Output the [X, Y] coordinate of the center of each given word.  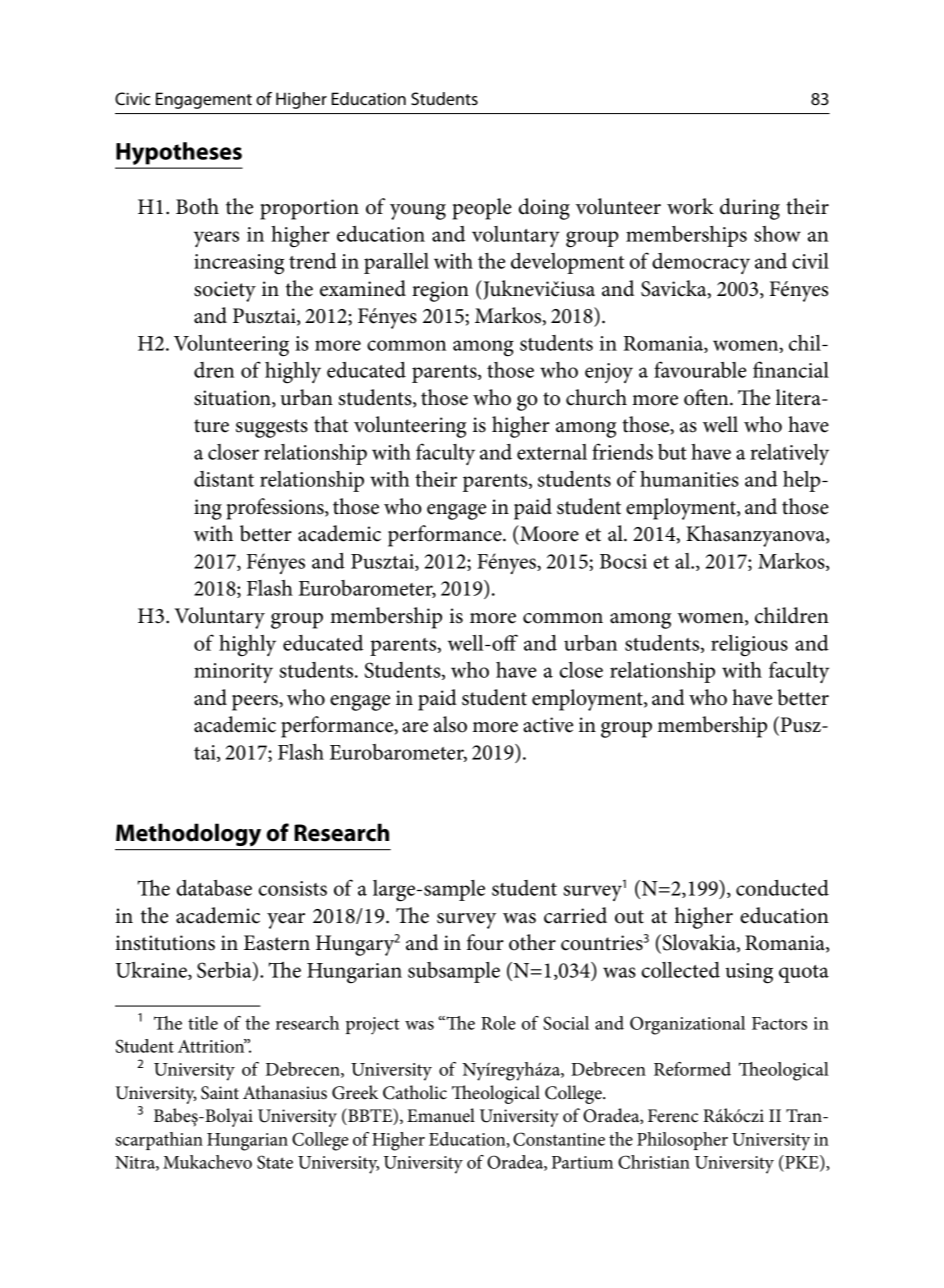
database [214, 888]
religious [749, 646]
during [750, 209]
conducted [782, 888]
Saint [220, 1093]
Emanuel [441, 1115]
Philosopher [682, 1141]
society [225, 291]
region [440, 291]
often [707, 397]
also [450, 724]
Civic [132, 98]
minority [233, 673]
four [485, 942]
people [482, 209]
